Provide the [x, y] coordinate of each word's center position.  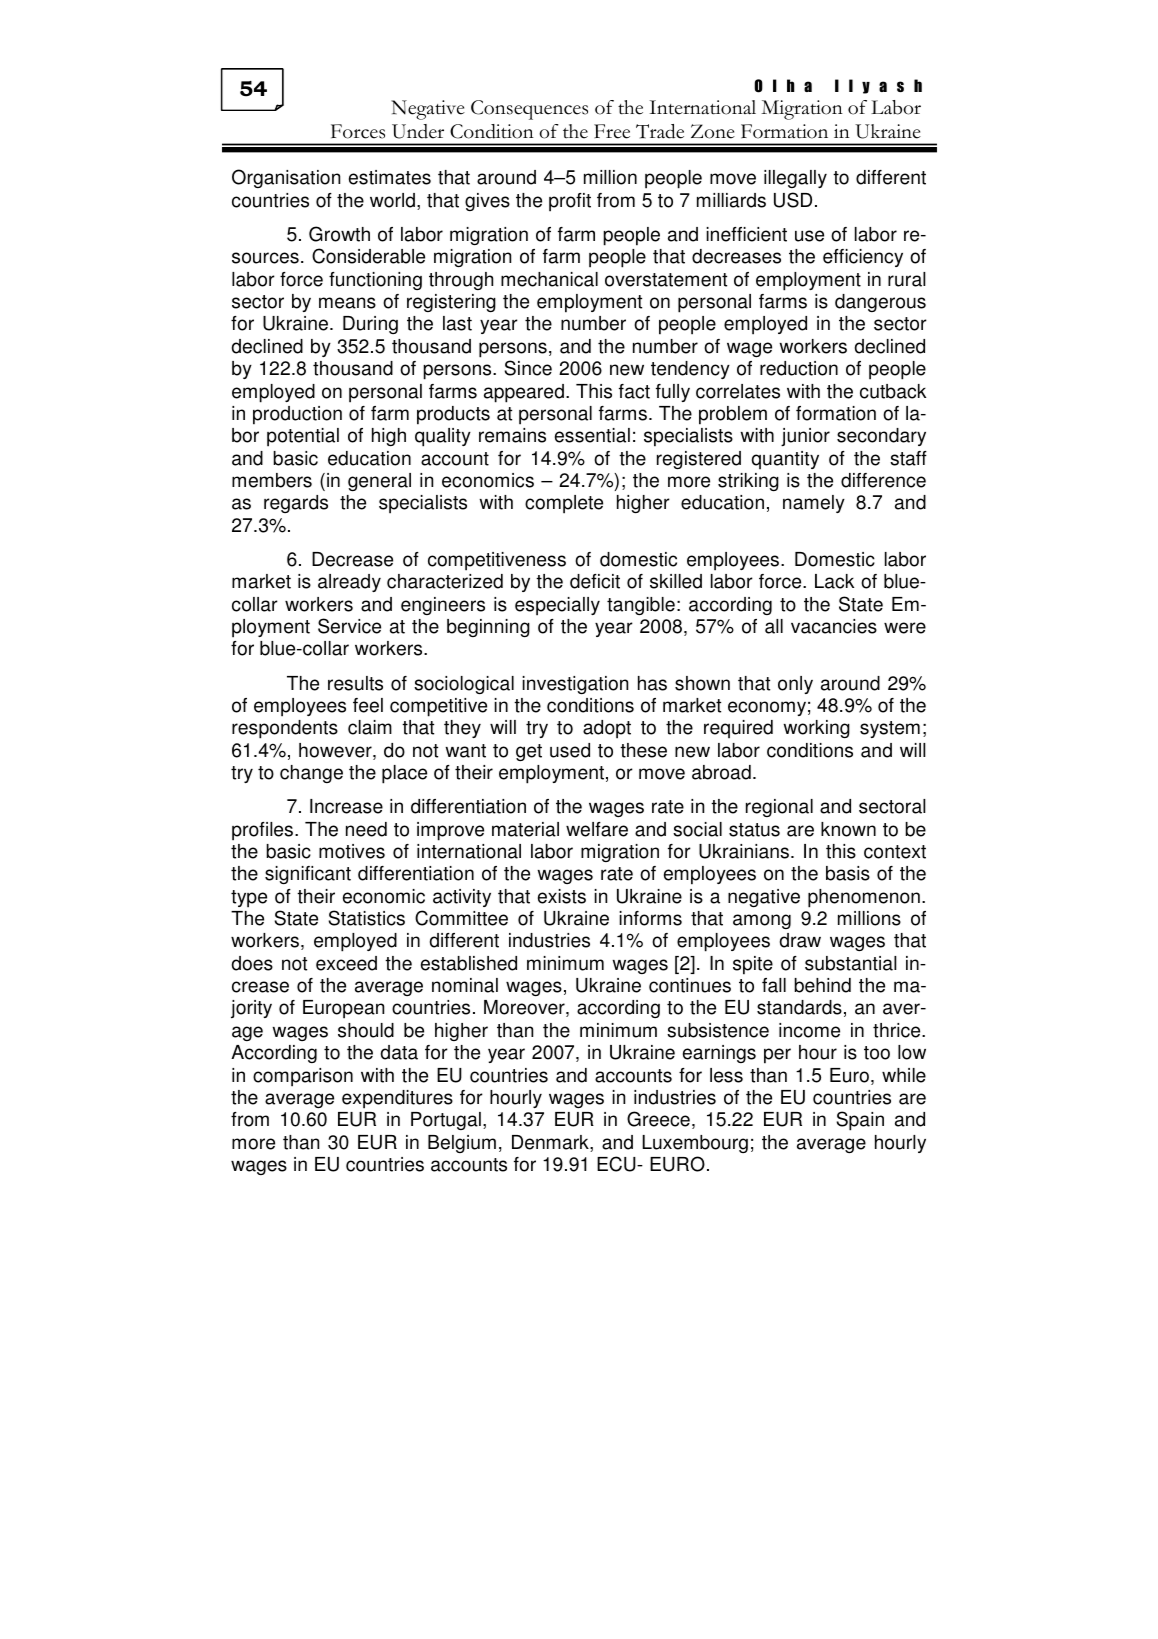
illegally [795, 179]
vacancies [834, 626]
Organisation [286, 178]
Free [612, 131]
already [349, 583]
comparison [303, 1077]
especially [557, 606]
